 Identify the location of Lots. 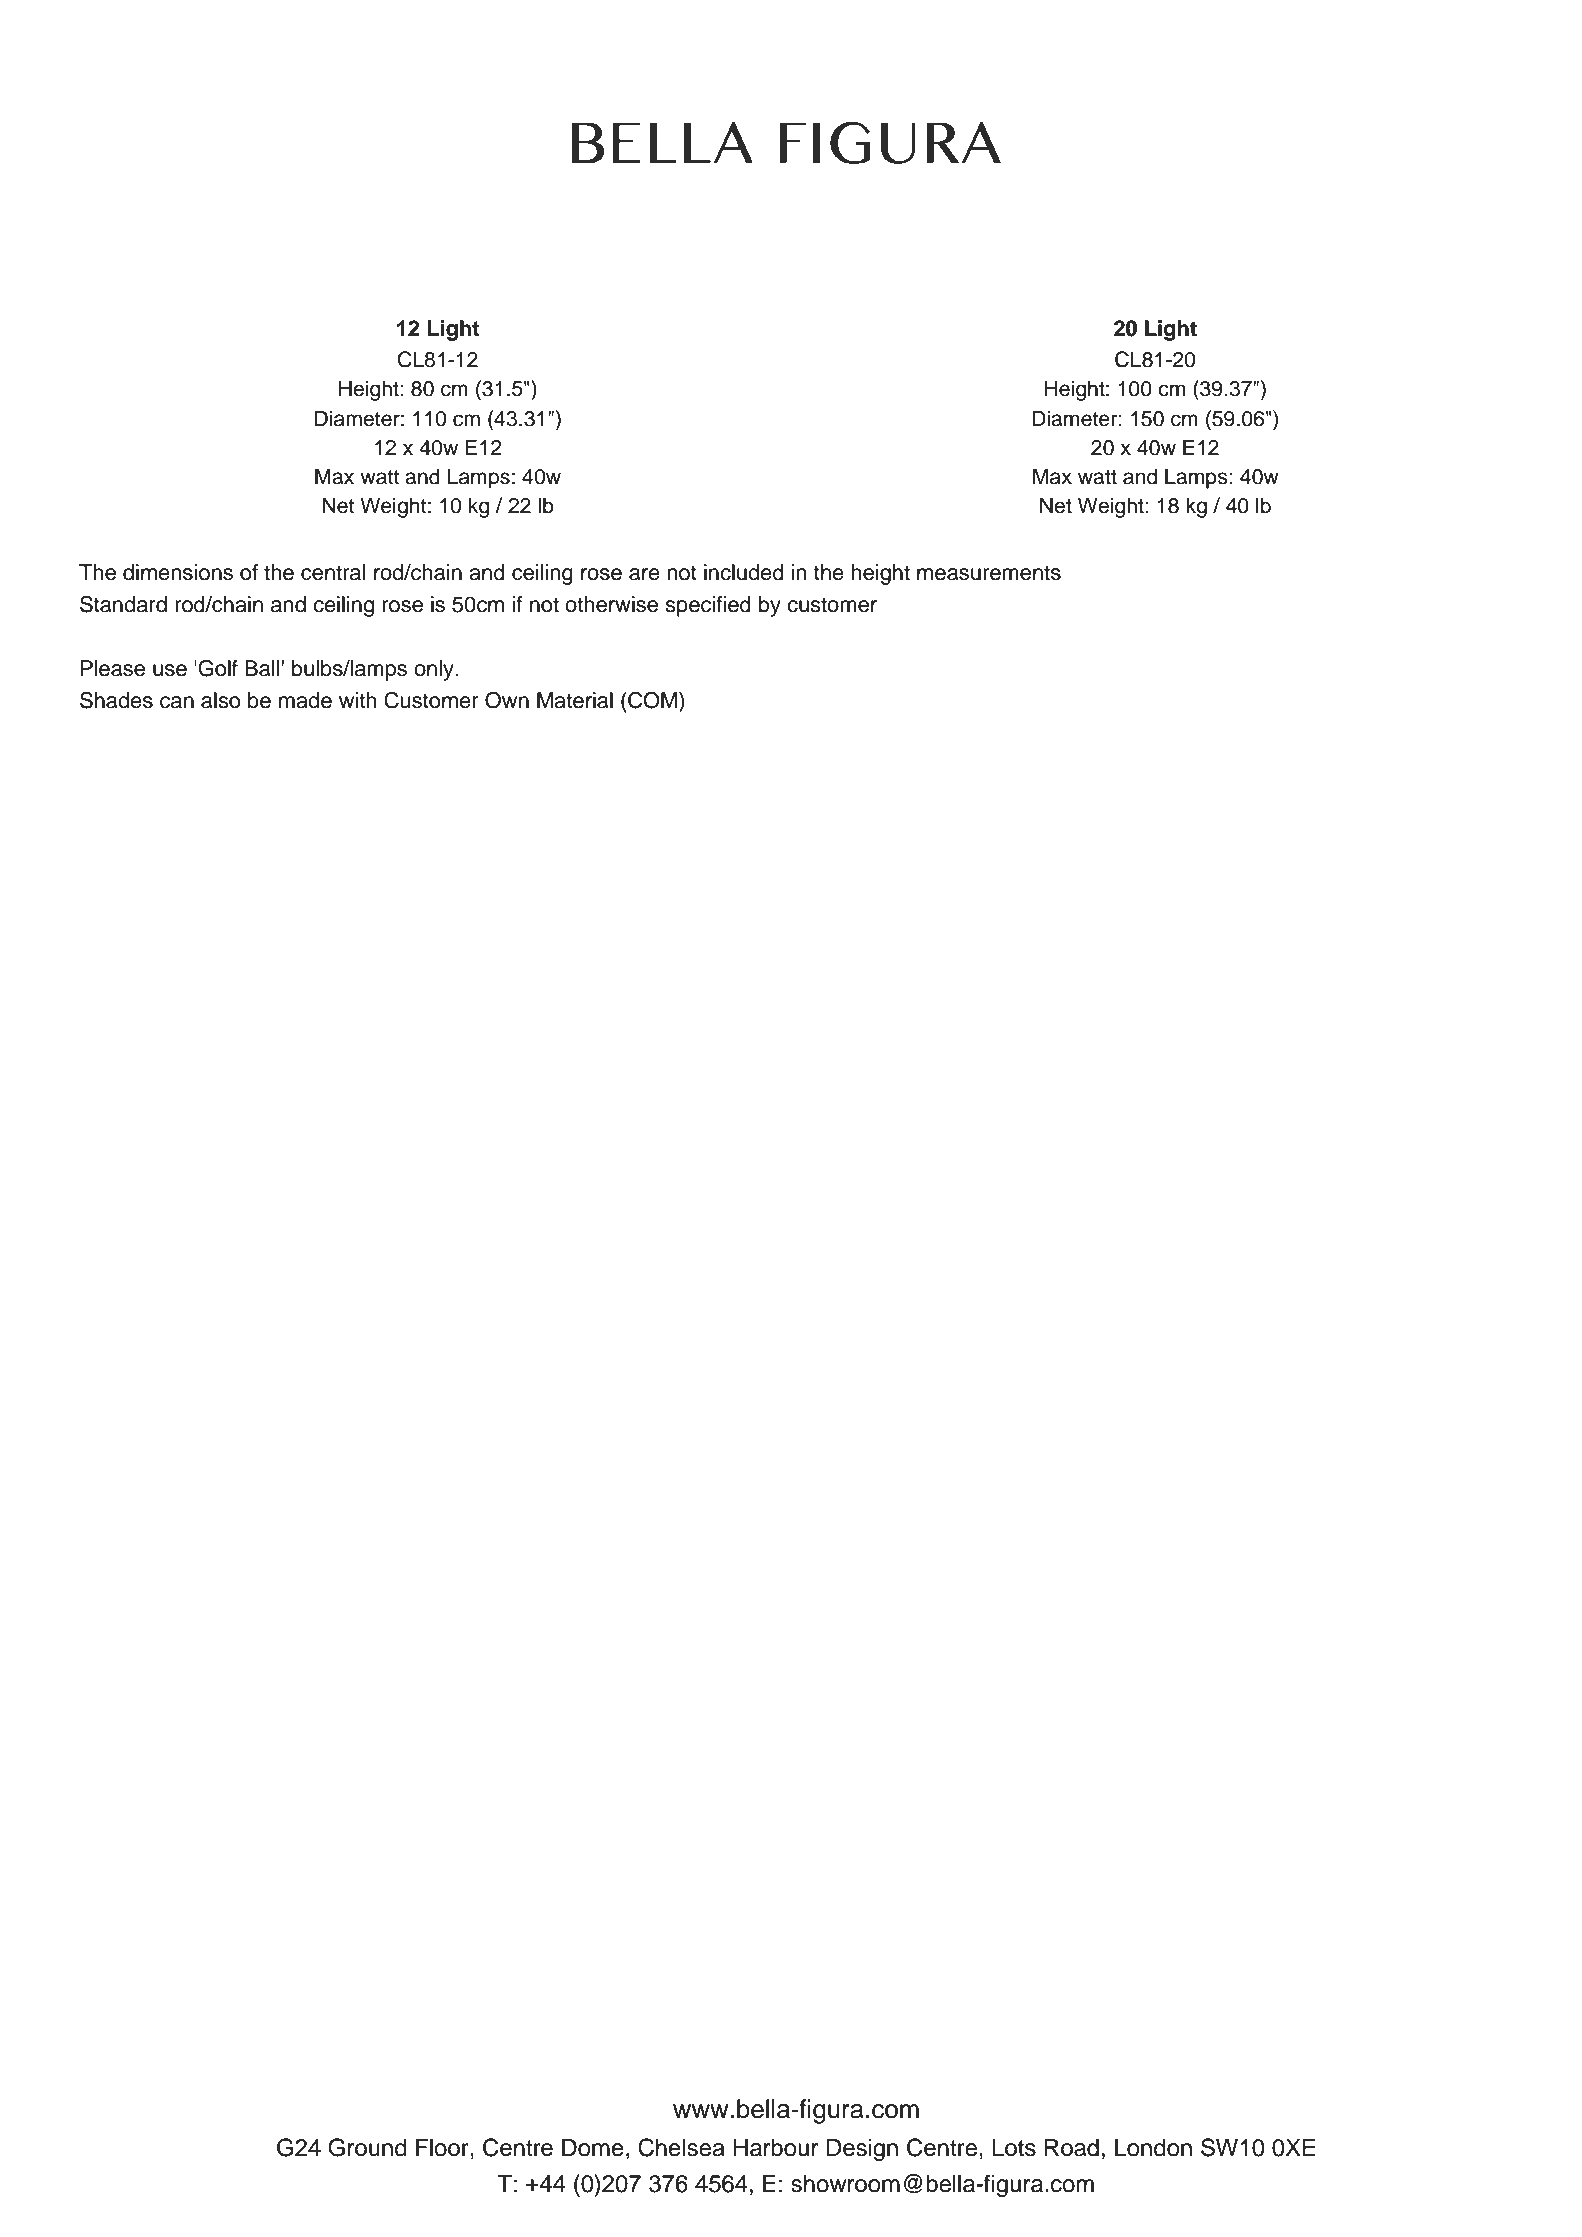
(1014, 2148).
